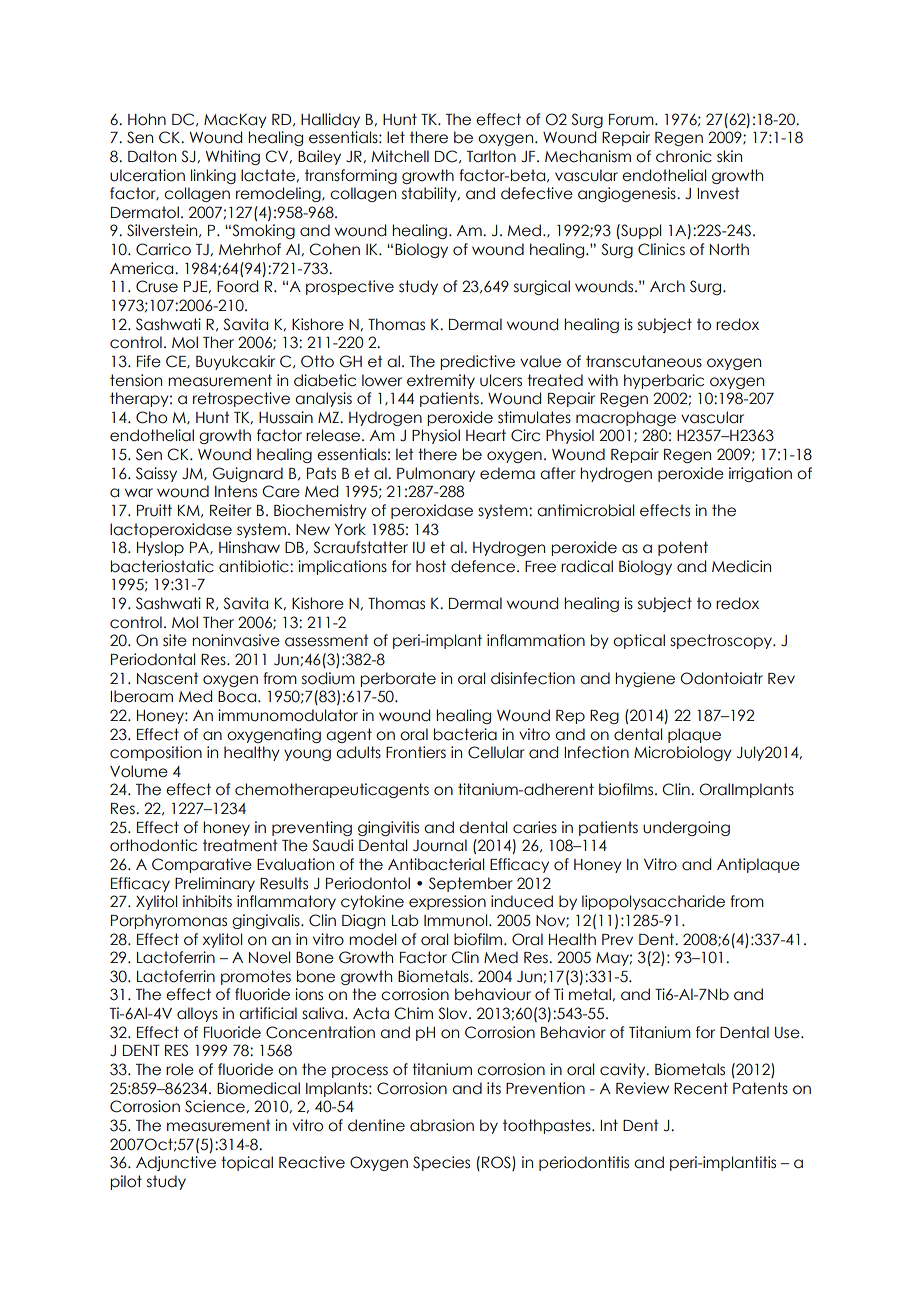  Describe the element at coordinates (213, 176) in the page. I see `linking` at that location.
